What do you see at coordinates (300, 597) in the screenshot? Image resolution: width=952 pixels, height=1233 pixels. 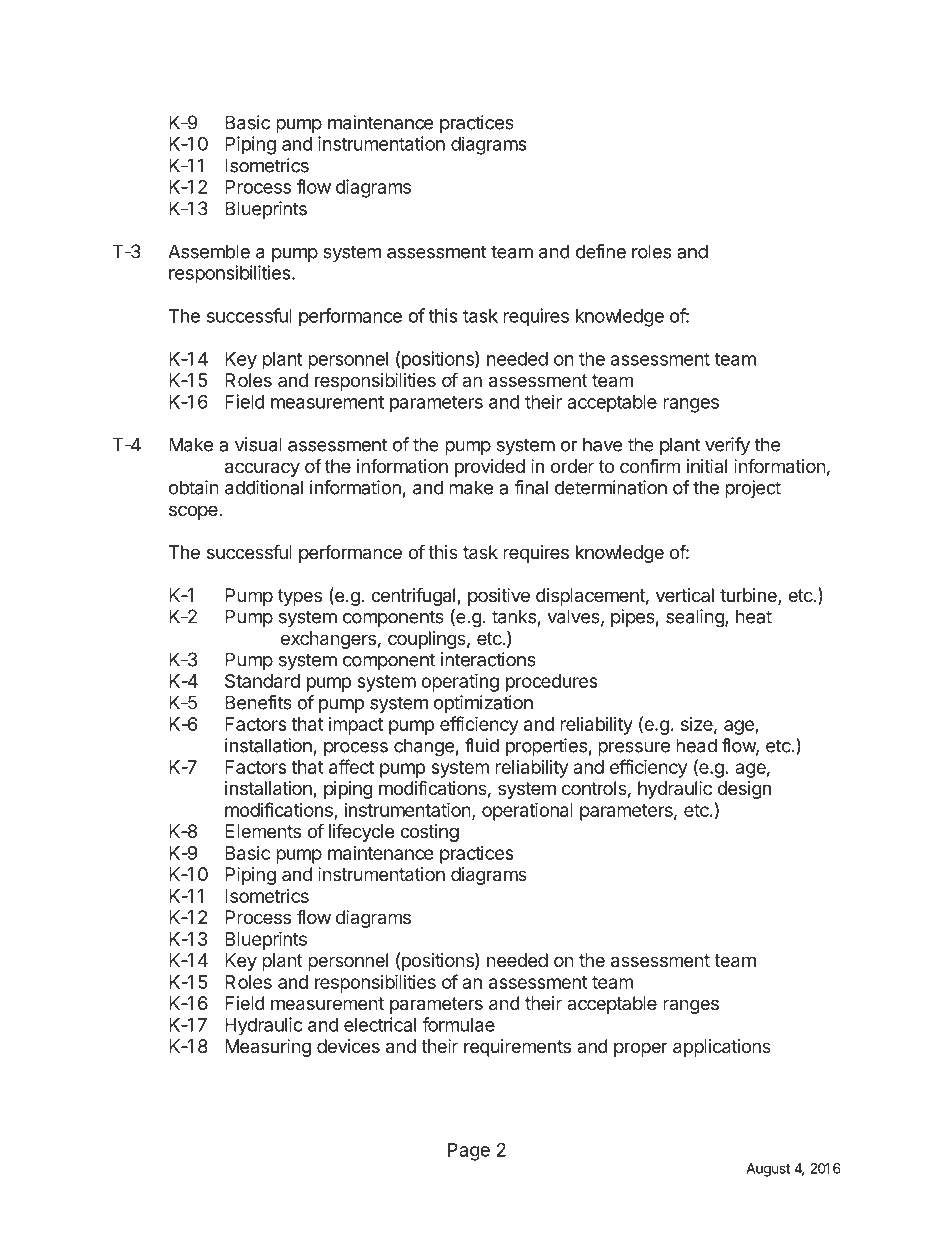 I see `types` at bounding box center [300, 597].
